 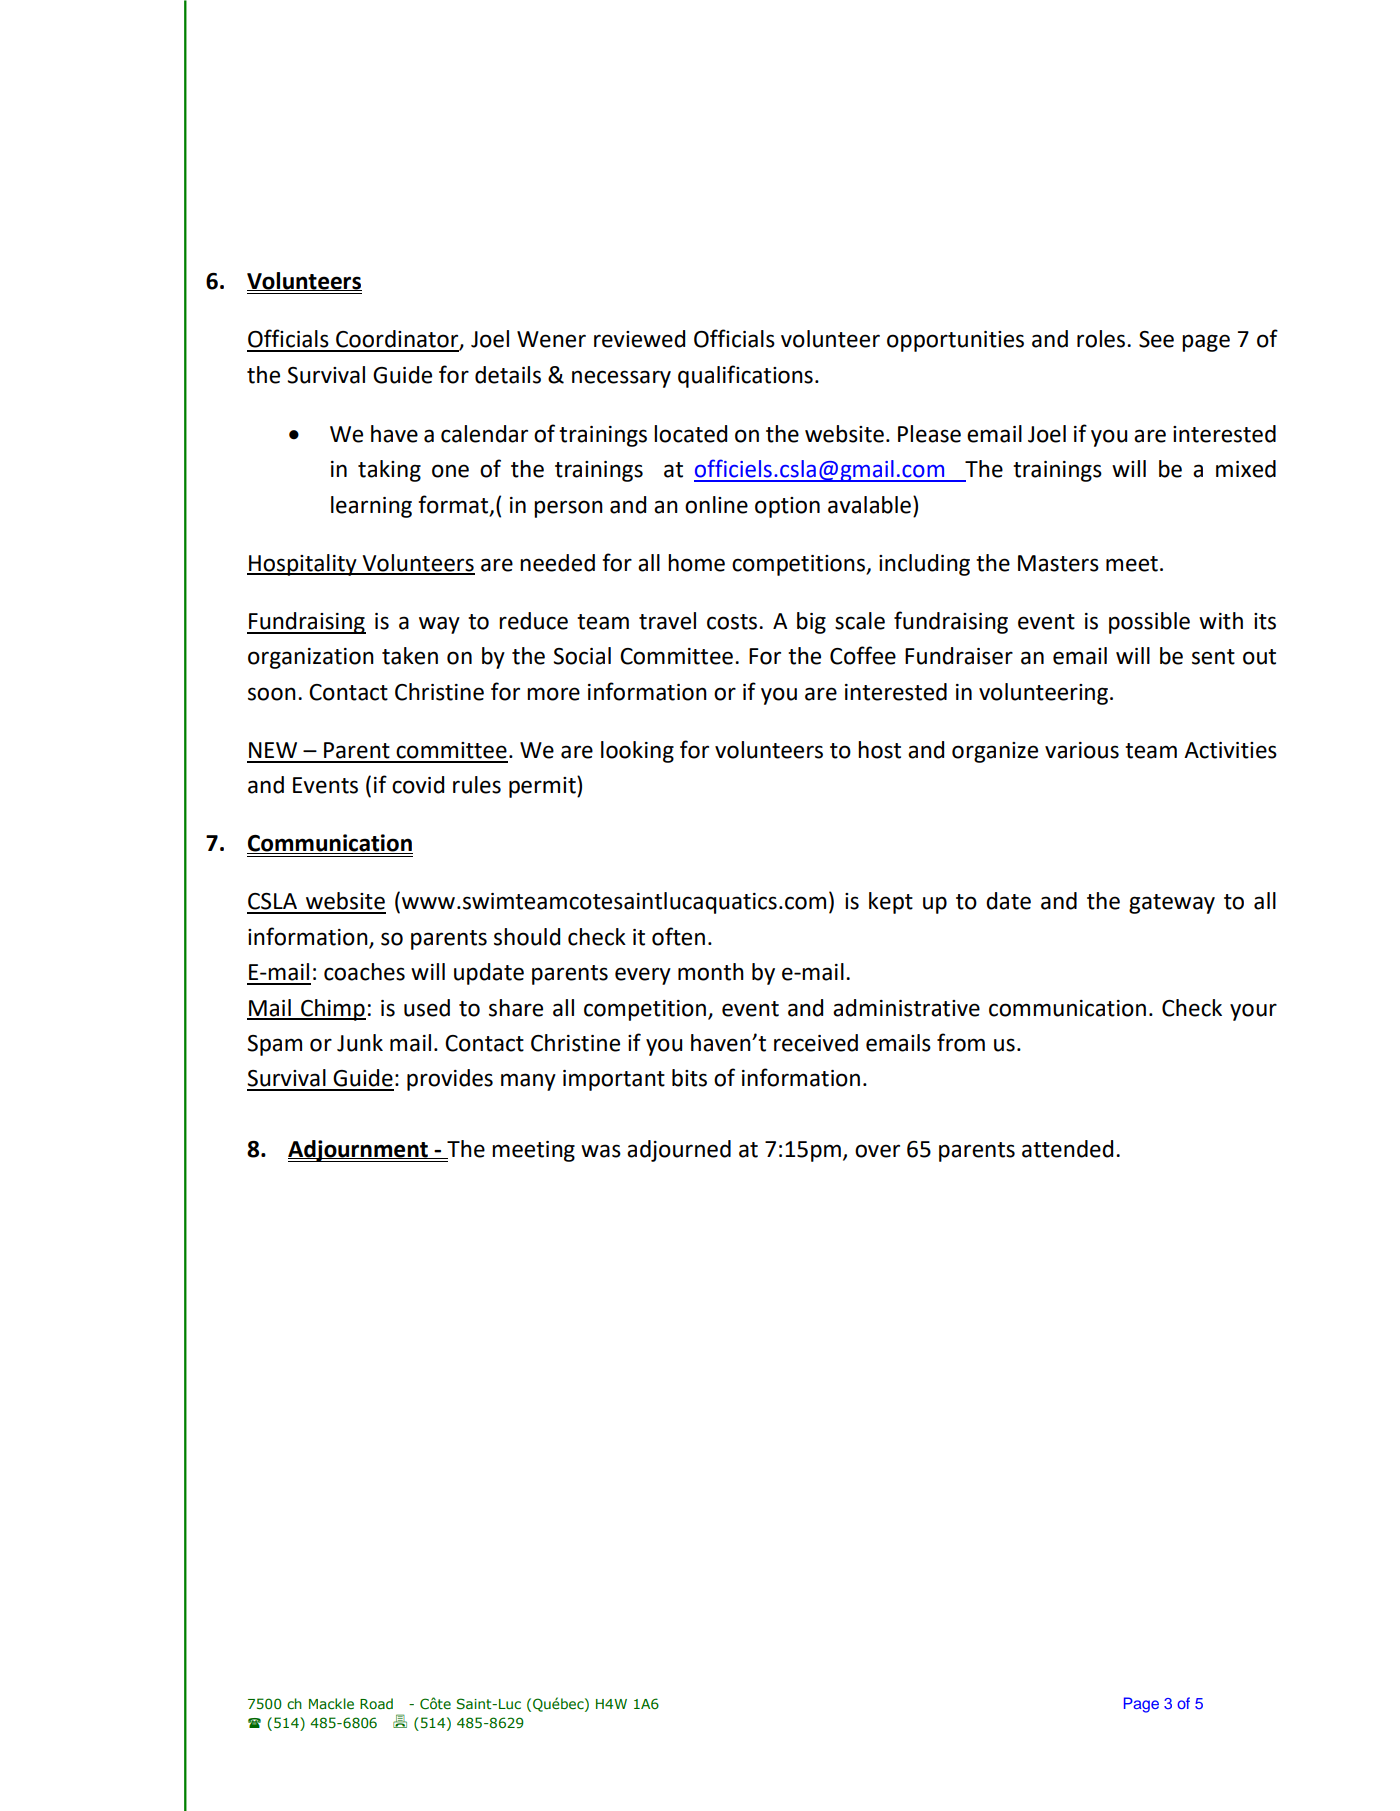 I want to click on taken, so click(x=410, y=656).
